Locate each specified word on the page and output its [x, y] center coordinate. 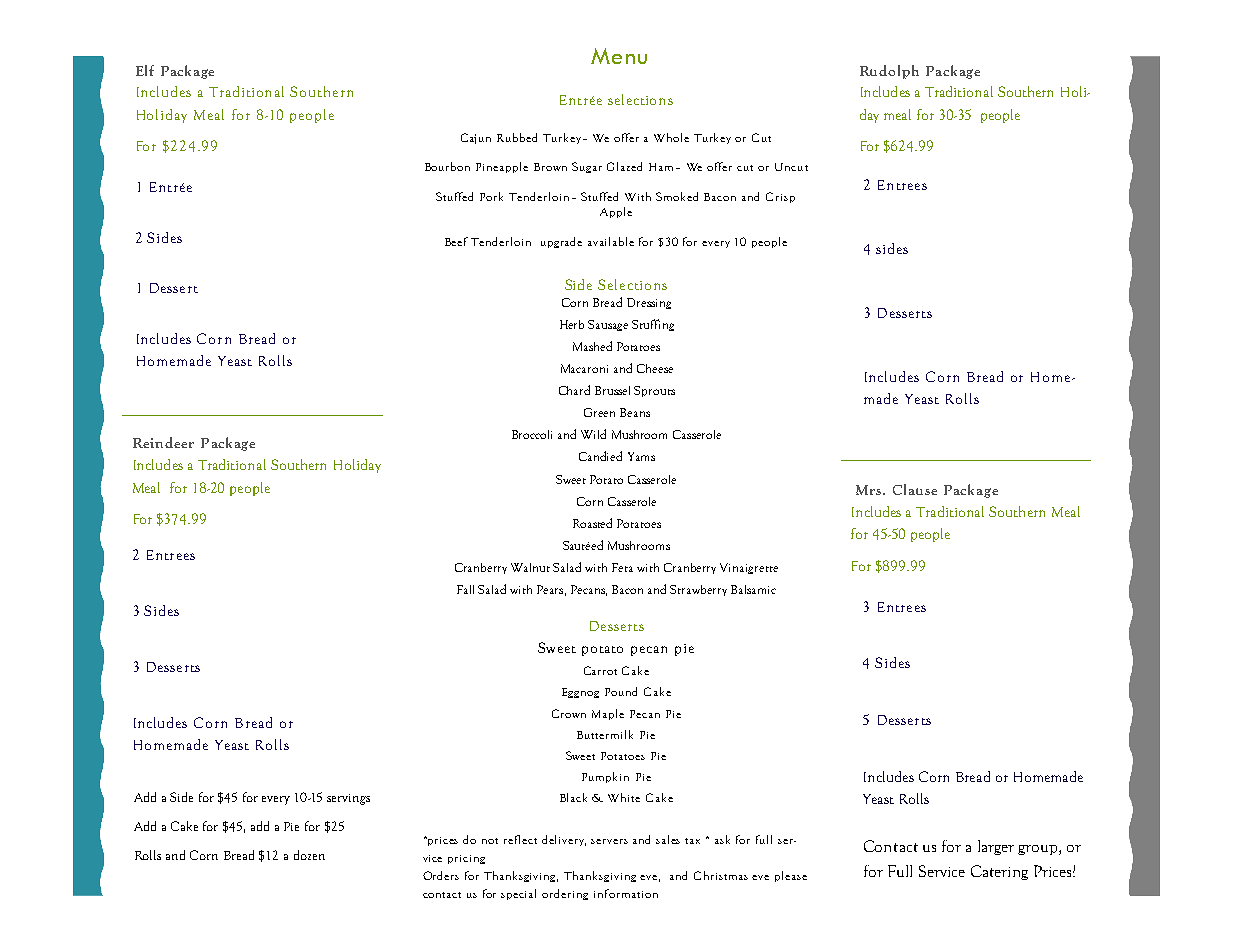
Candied [600, 456]
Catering [999, 872]
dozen [309, 855]
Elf [145, 70]
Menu [619, 56]
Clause [915, 489]
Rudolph [889, 72]
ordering [565, 894]
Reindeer [163, 442]
